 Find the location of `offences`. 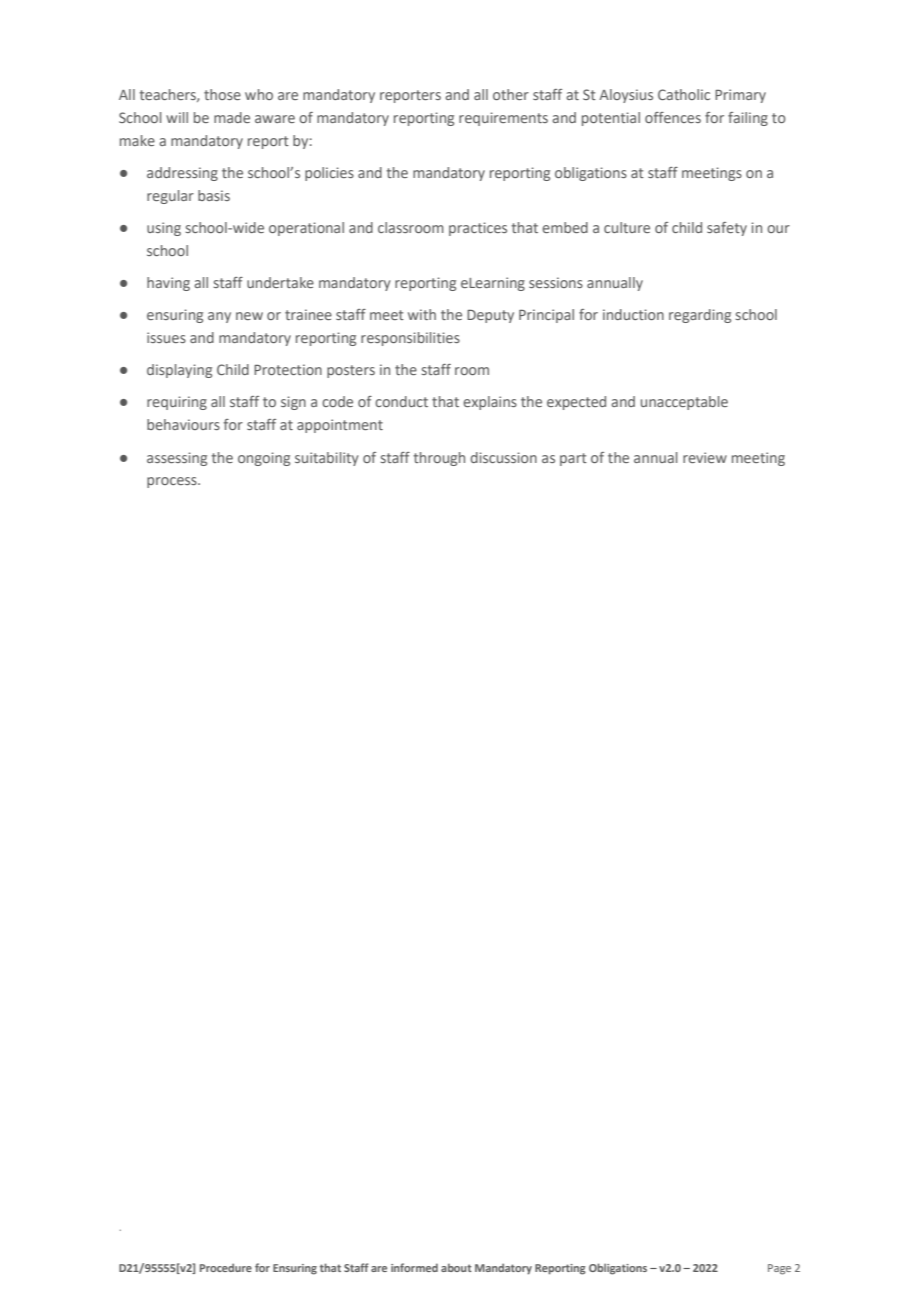

offences is located at coordinates (673, 117).
